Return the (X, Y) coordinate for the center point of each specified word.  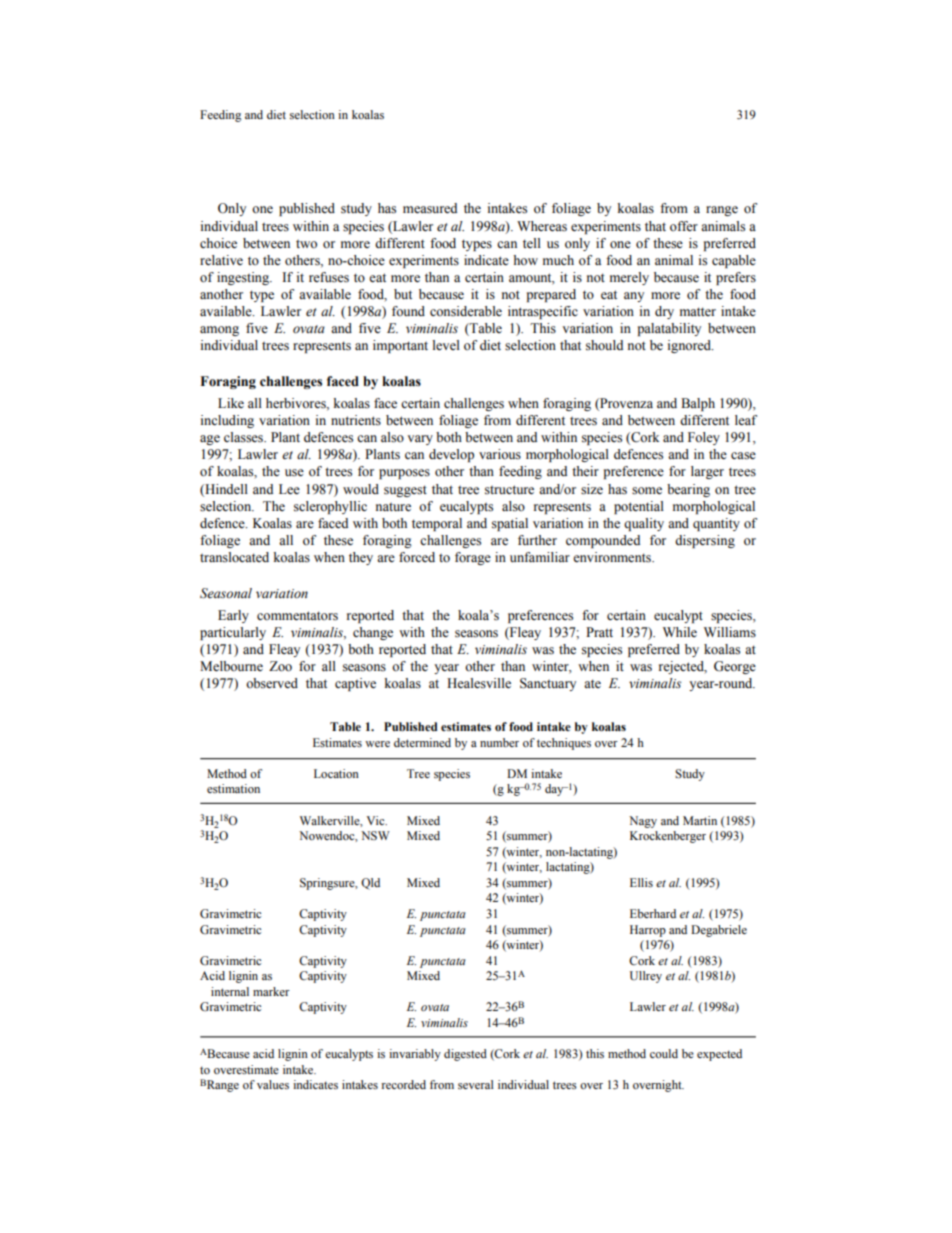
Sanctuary (548, 684)
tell (532, 243)
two (306, 244)
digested (465, 1055)
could (664, 1053)
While (680, 632)
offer (684, 226)
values (273, 1084)
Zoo (280, 666)
